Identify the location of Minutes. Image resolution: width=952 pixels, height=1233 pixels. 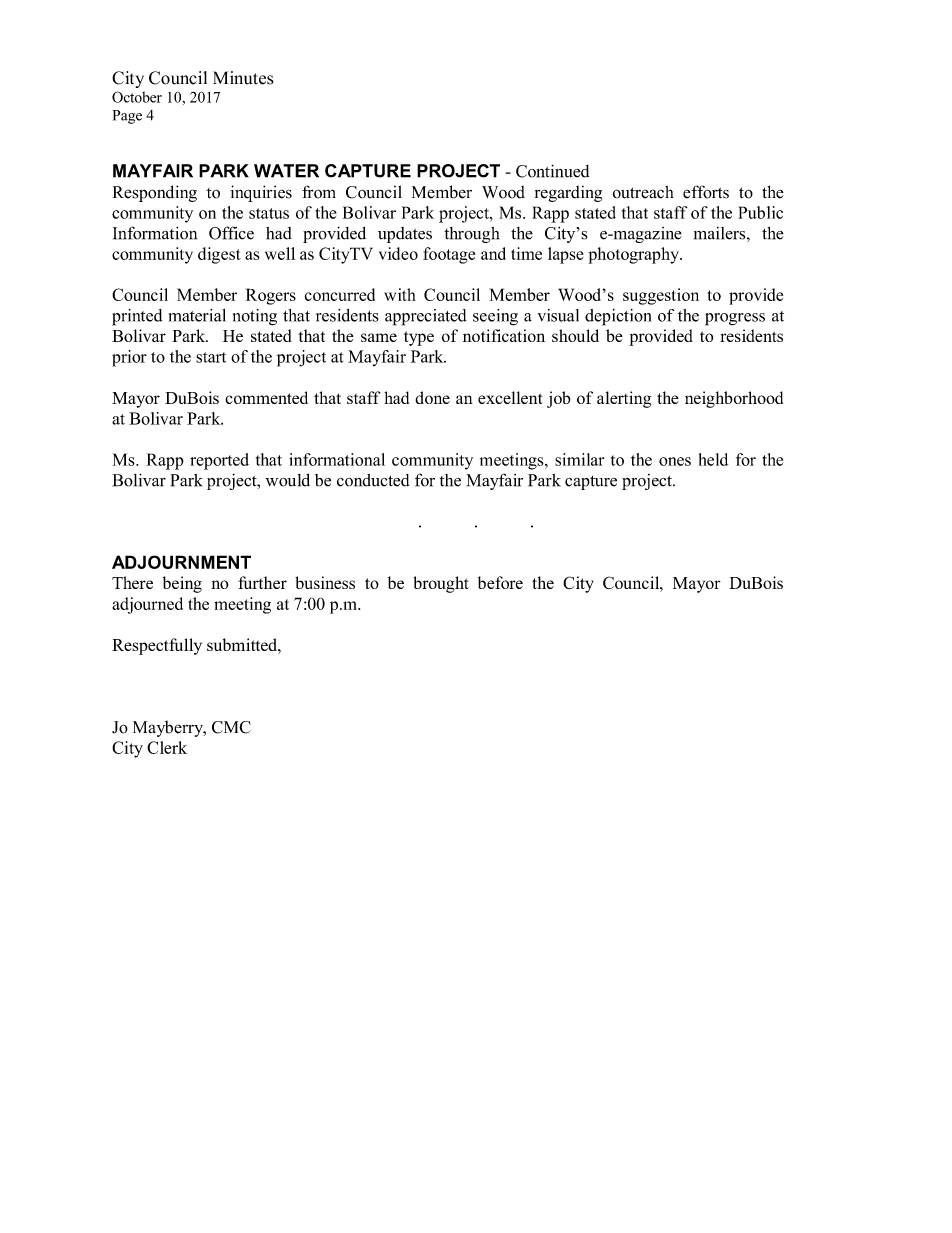
(243, 78).
